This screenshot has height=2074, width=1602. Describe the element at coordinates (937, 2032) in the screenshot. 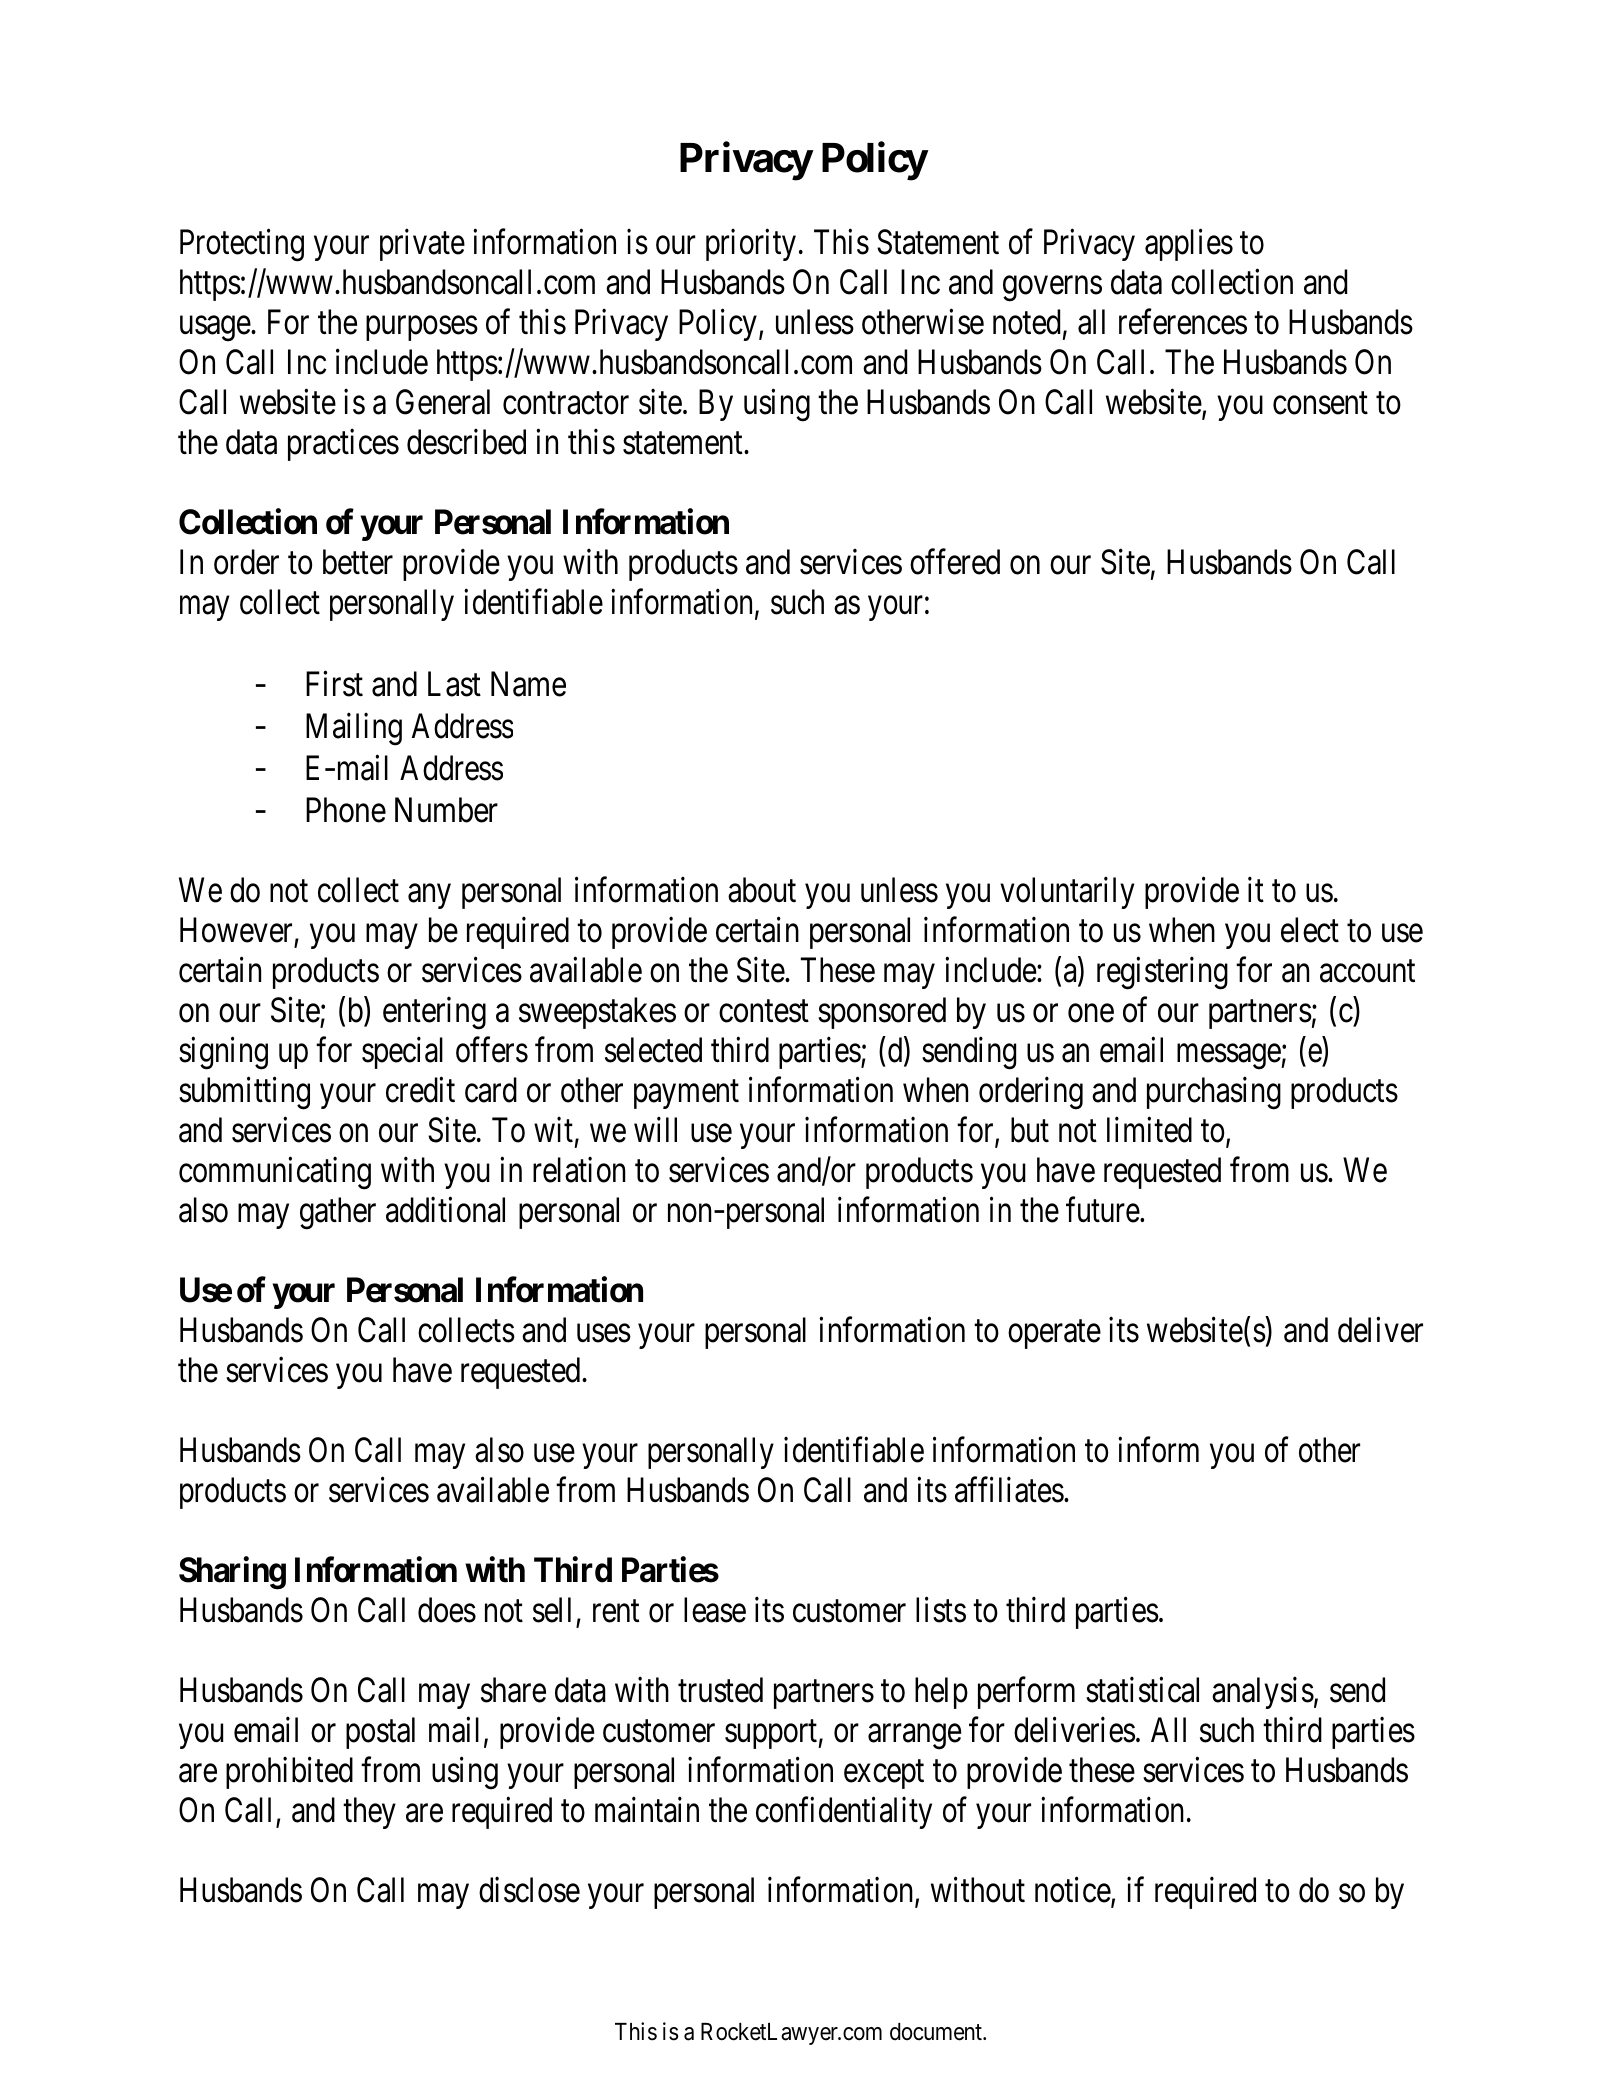

I see `document` at that location.
